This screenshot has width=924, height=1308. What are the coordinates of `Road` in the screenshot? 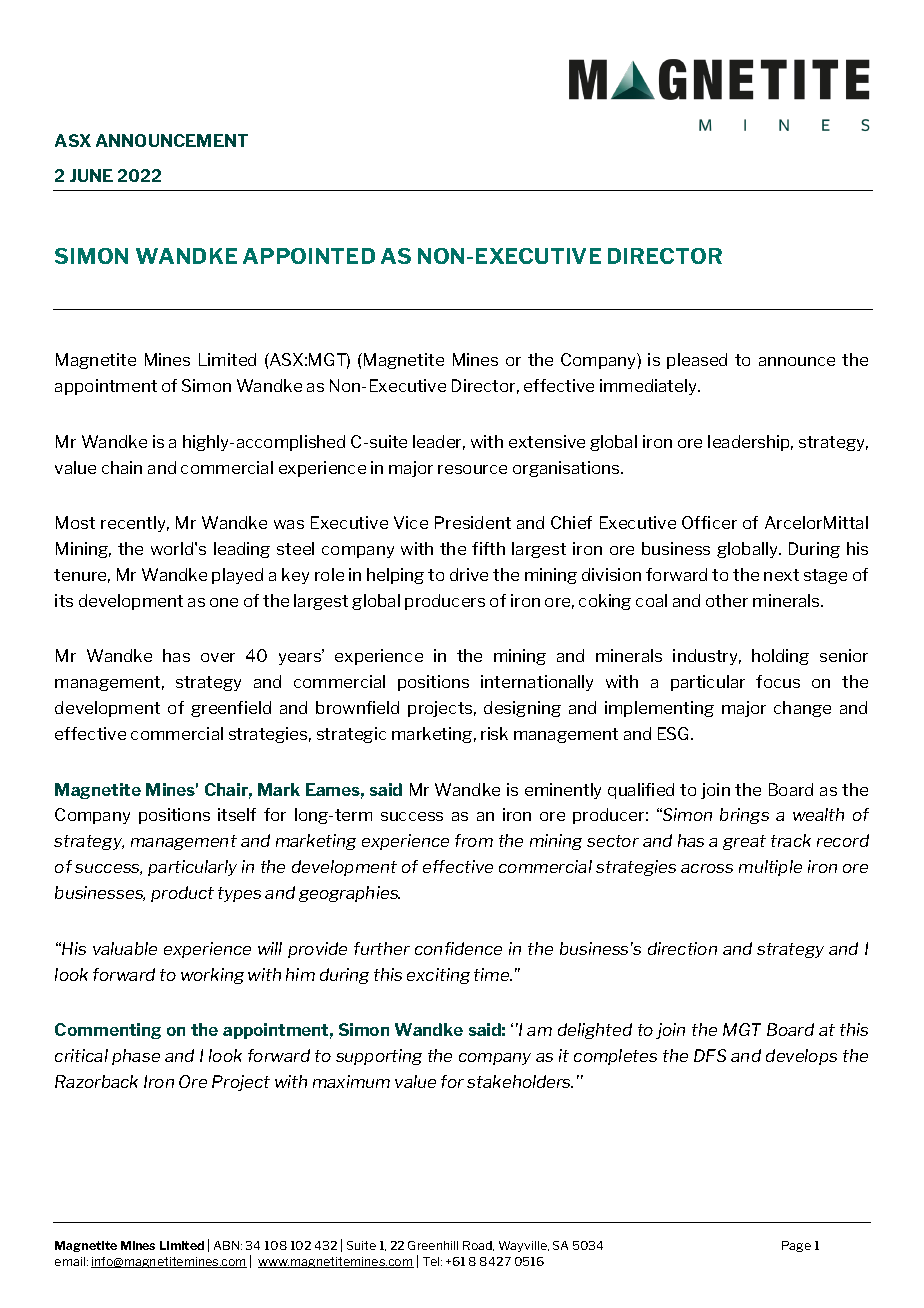 It's located at (478, 1246).
